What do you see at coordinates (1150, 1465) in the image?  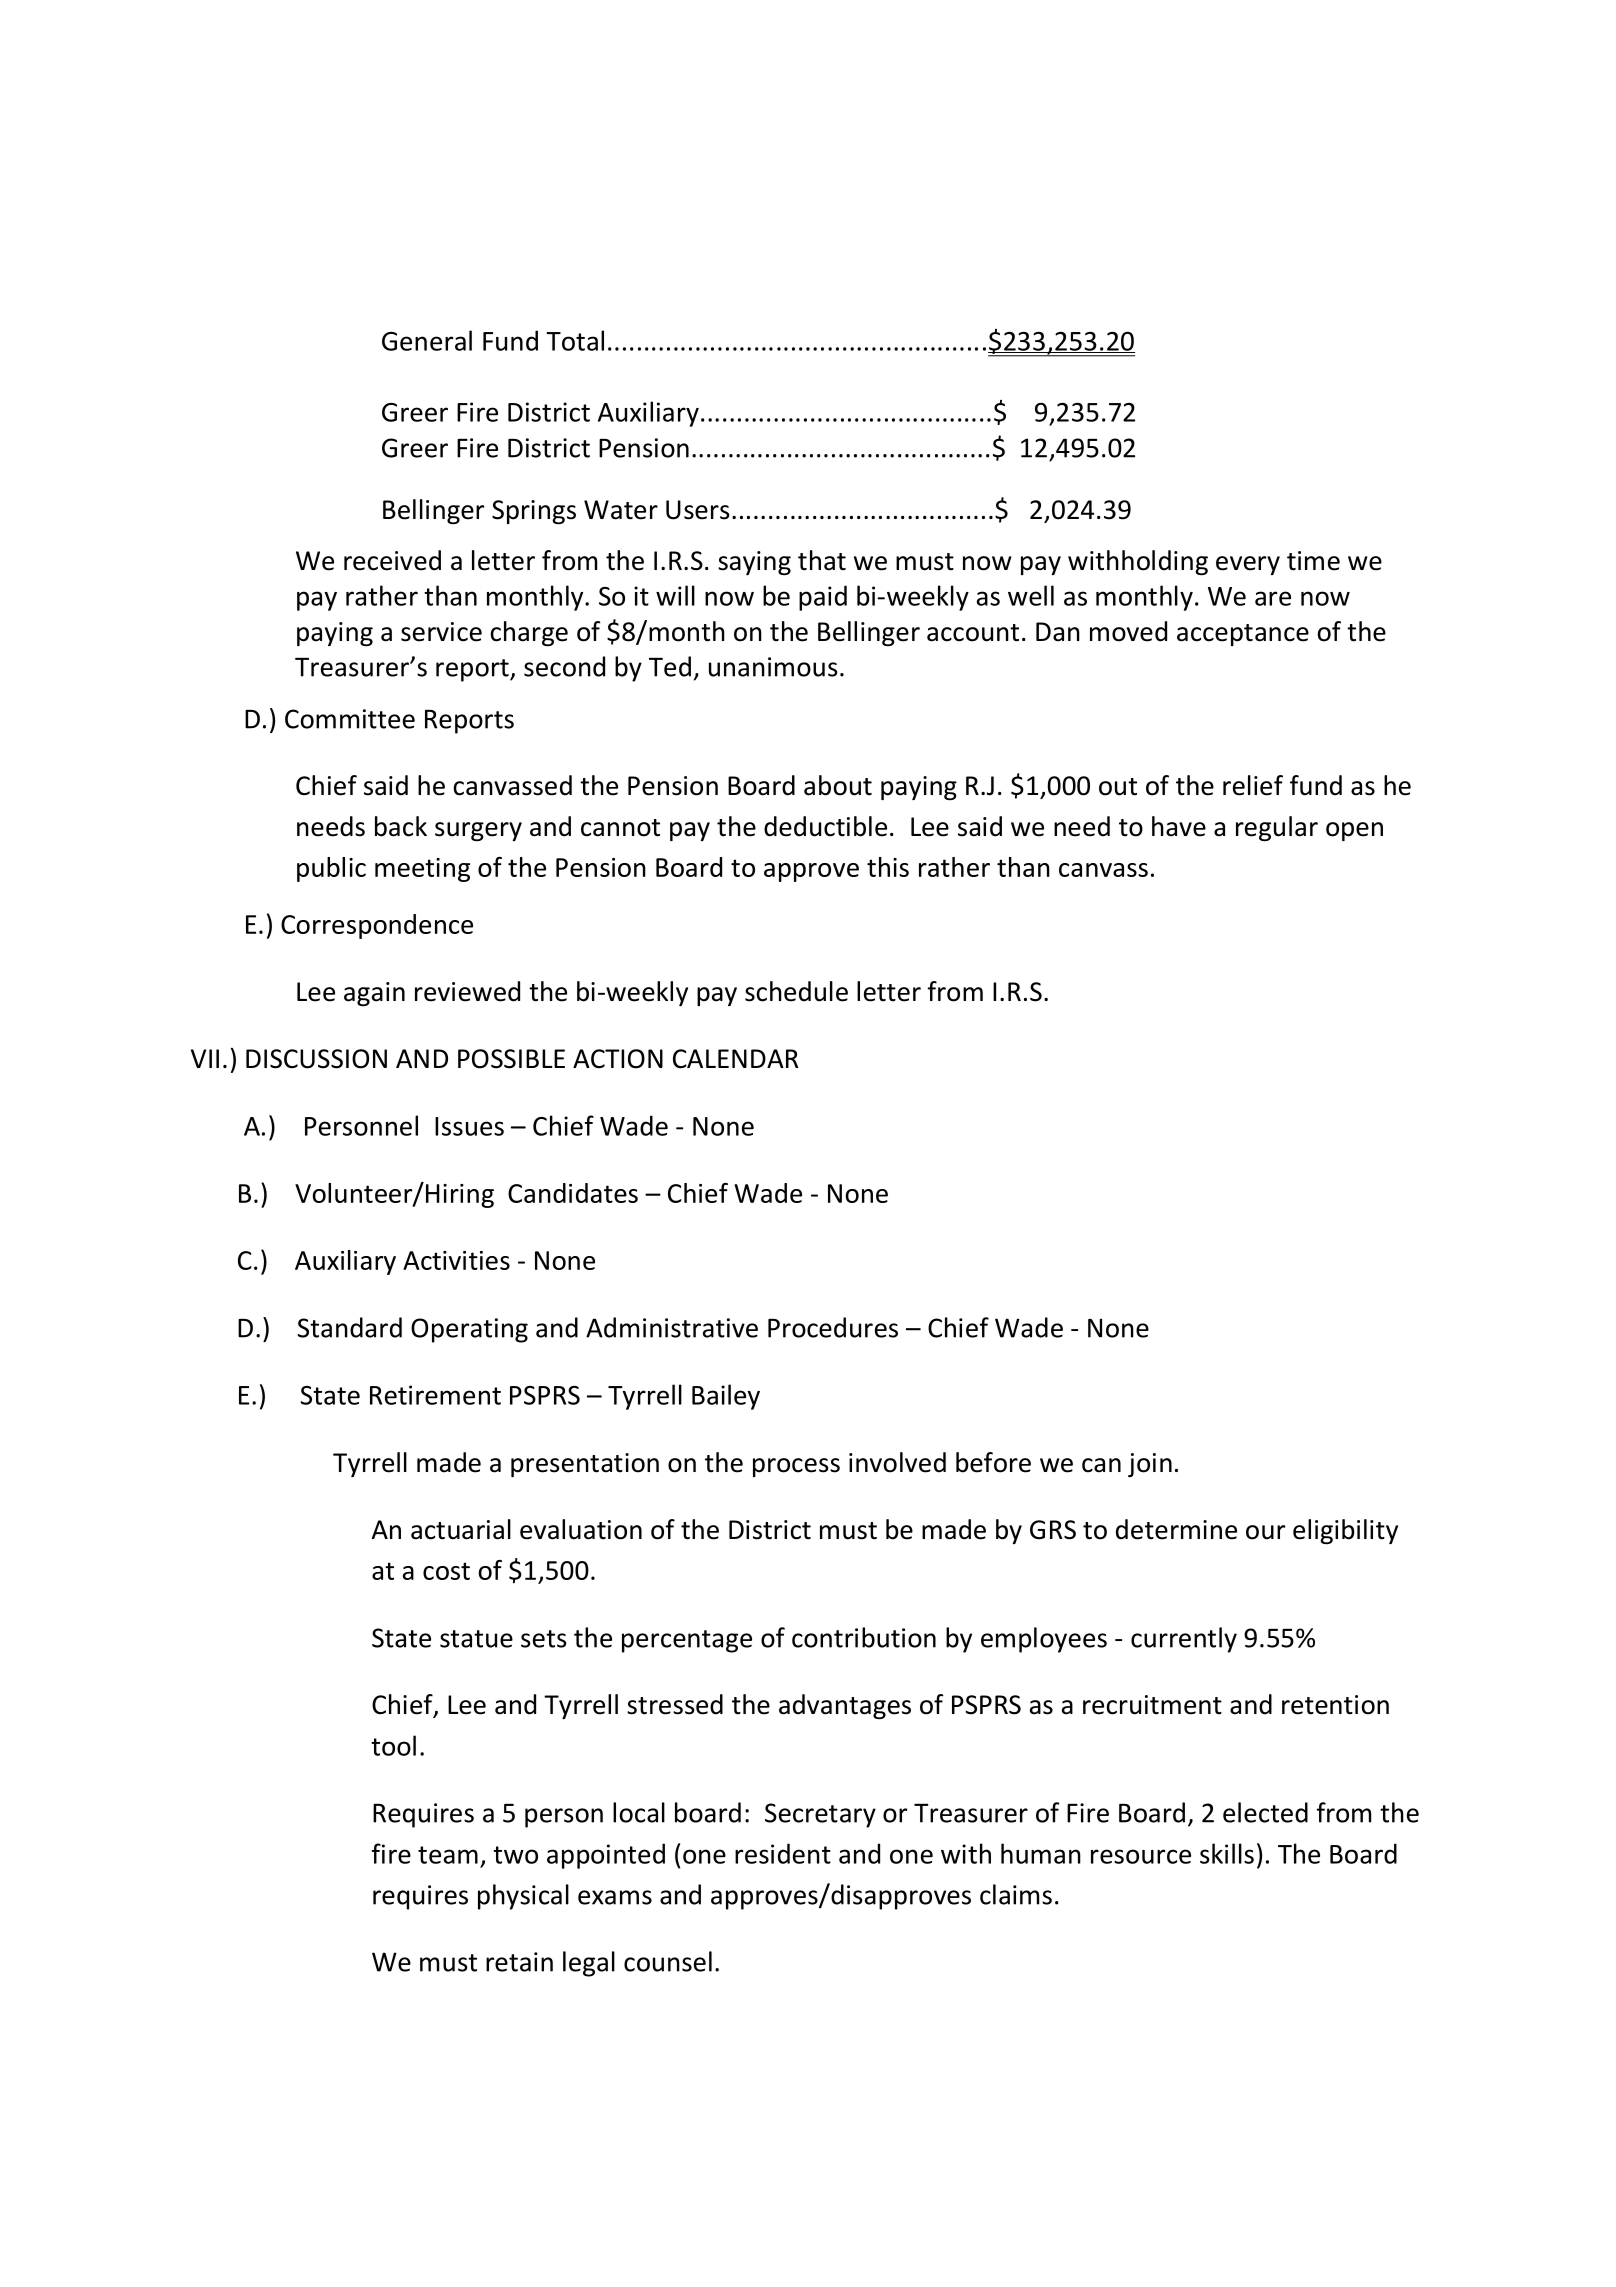 I see `join` at bounding box center [1150, 1465].
